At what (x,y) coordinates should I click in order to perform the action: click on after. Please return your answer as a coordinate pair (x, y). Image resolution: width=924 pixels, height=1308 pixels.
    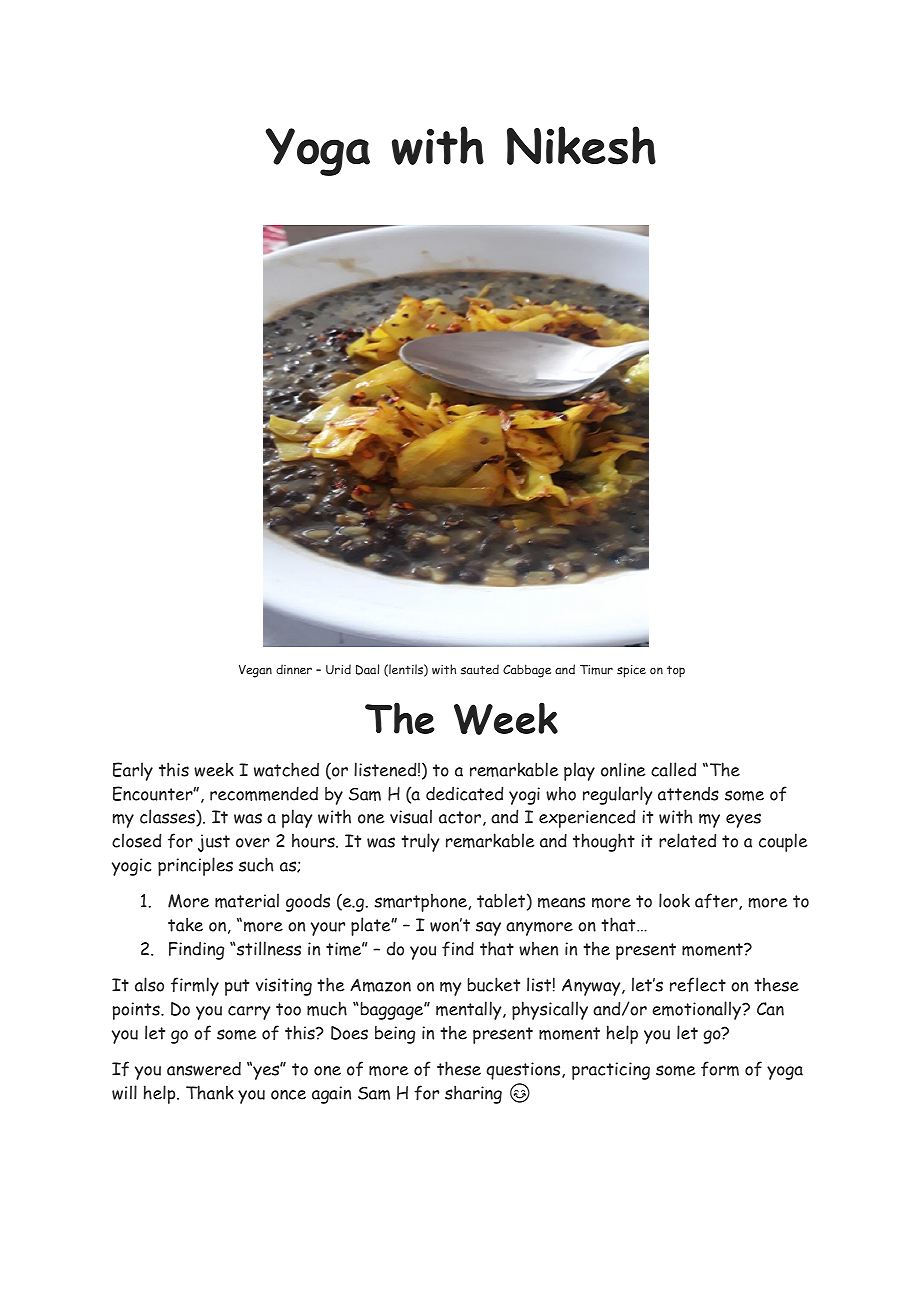
    Looking at the image, I should click on (717, 901).
